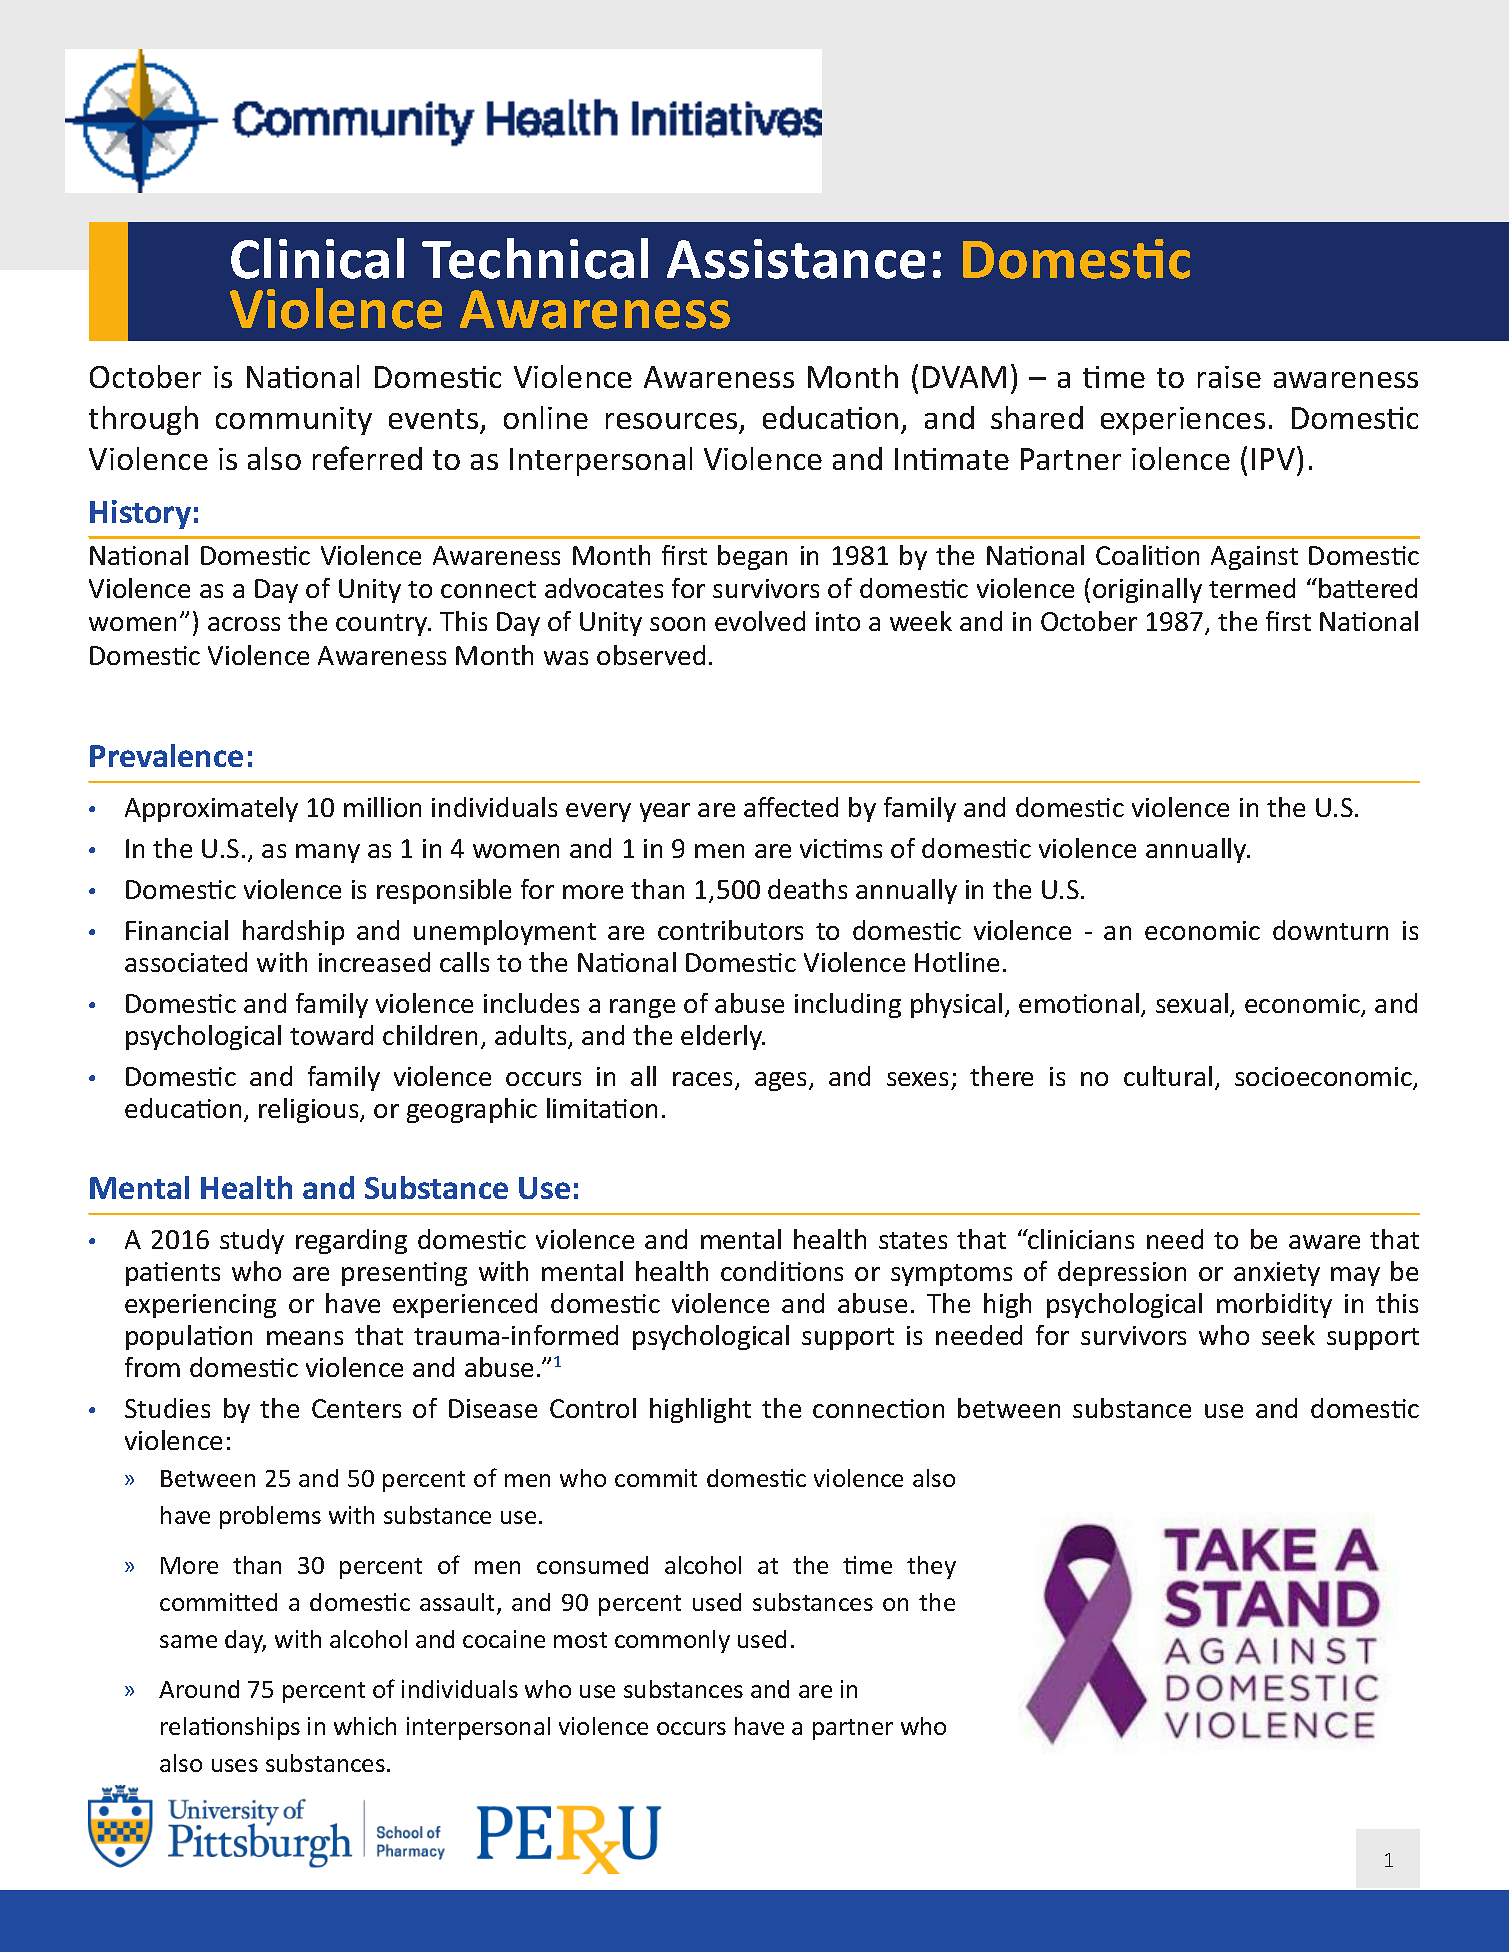  What do you see at coordinates (931, 1567) in the screenshot?
I see `they` at bounding box center [931, 1567].
